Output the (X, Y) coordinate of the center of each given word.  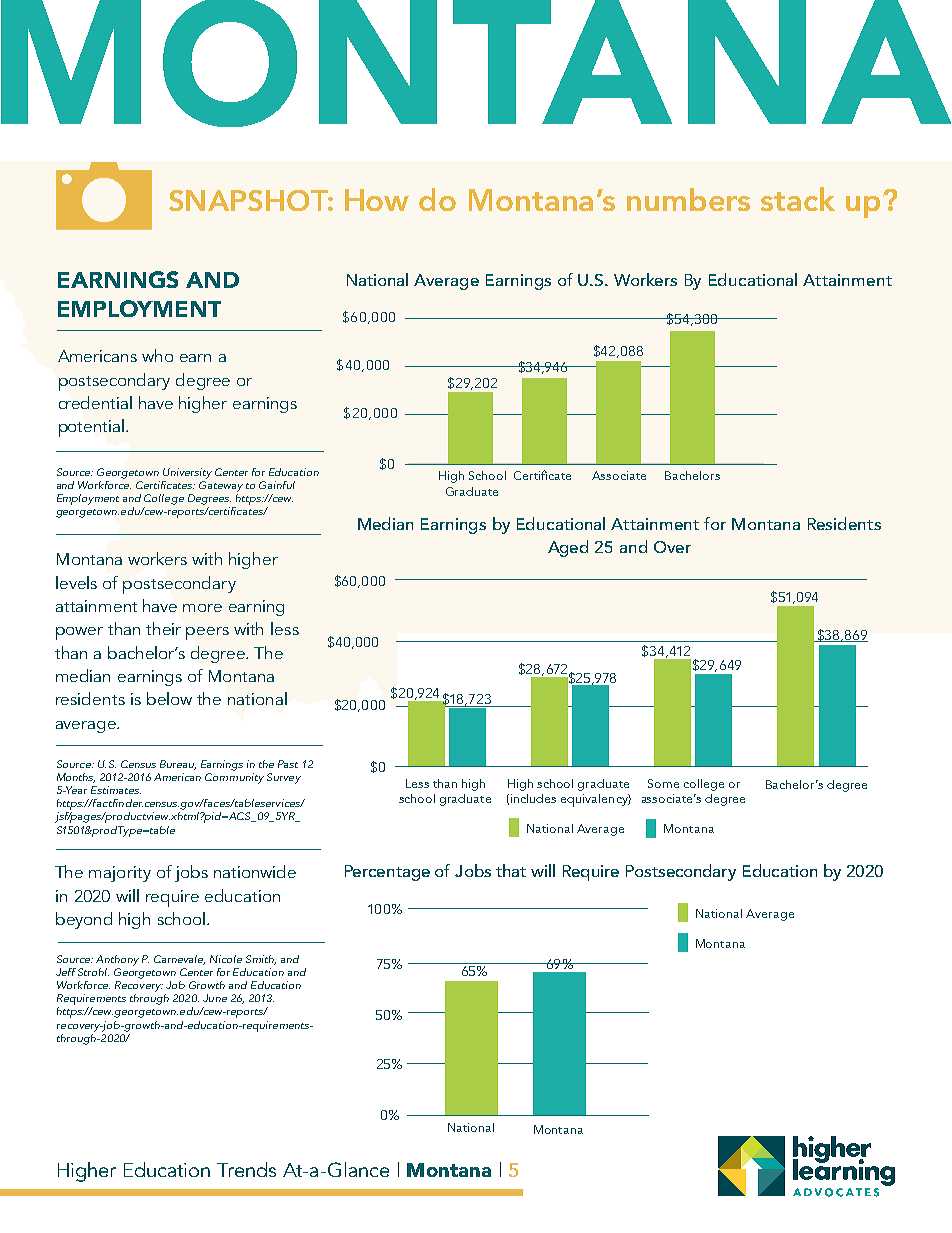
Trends (246, 1169)
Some (663, 783)
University (187, 473)
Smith (261, 960)
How (377, 200)
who (157, 355)
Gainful (277, 485)
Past (288, 764)
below (169, 698)
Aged (568, 548)
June (215, 998)
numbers (688, 199)
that (511, 870)
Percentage (387, 873)
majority (120, 874)
